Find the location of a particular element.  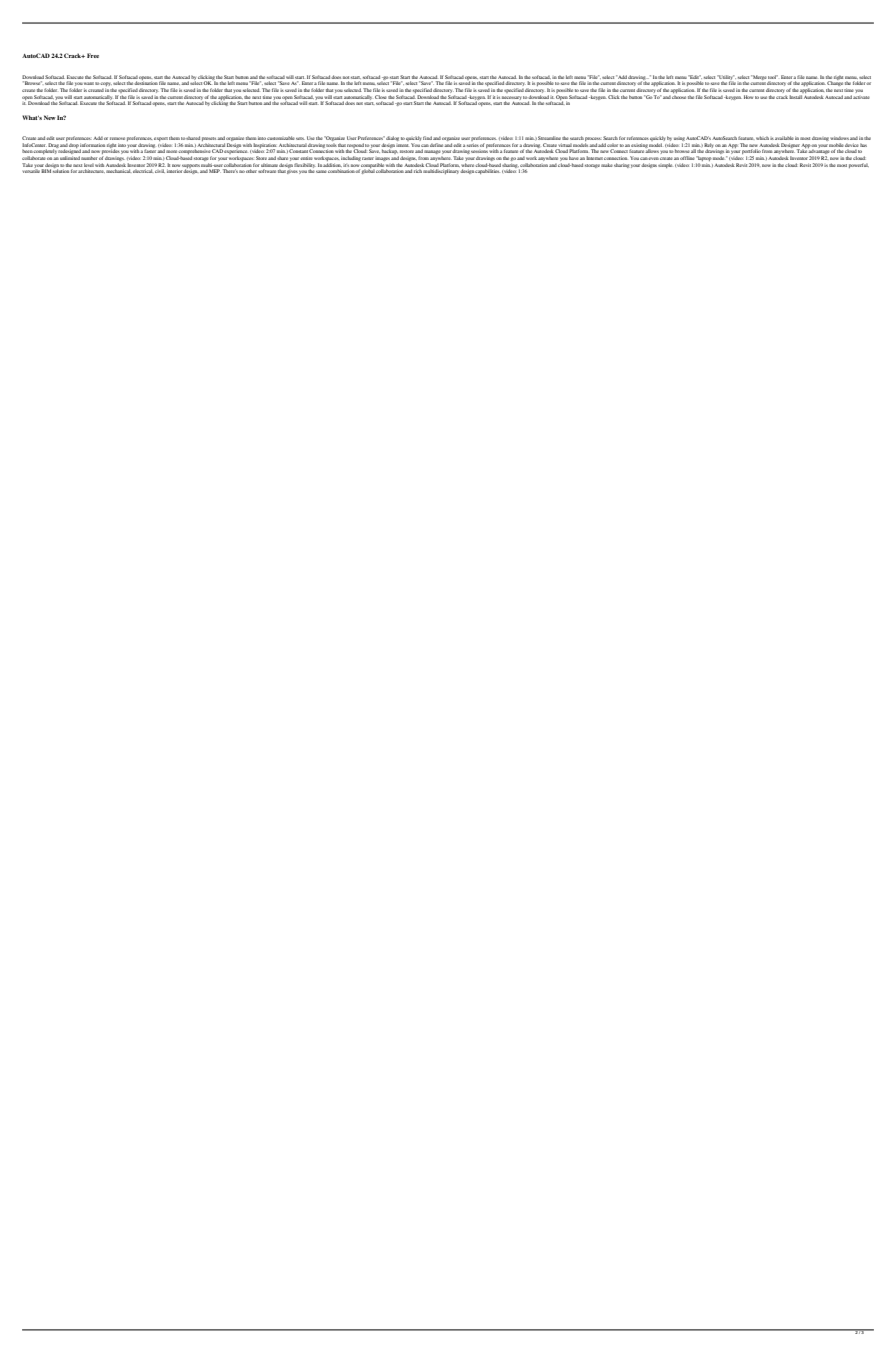

How is located at coordinates (748, 97).
